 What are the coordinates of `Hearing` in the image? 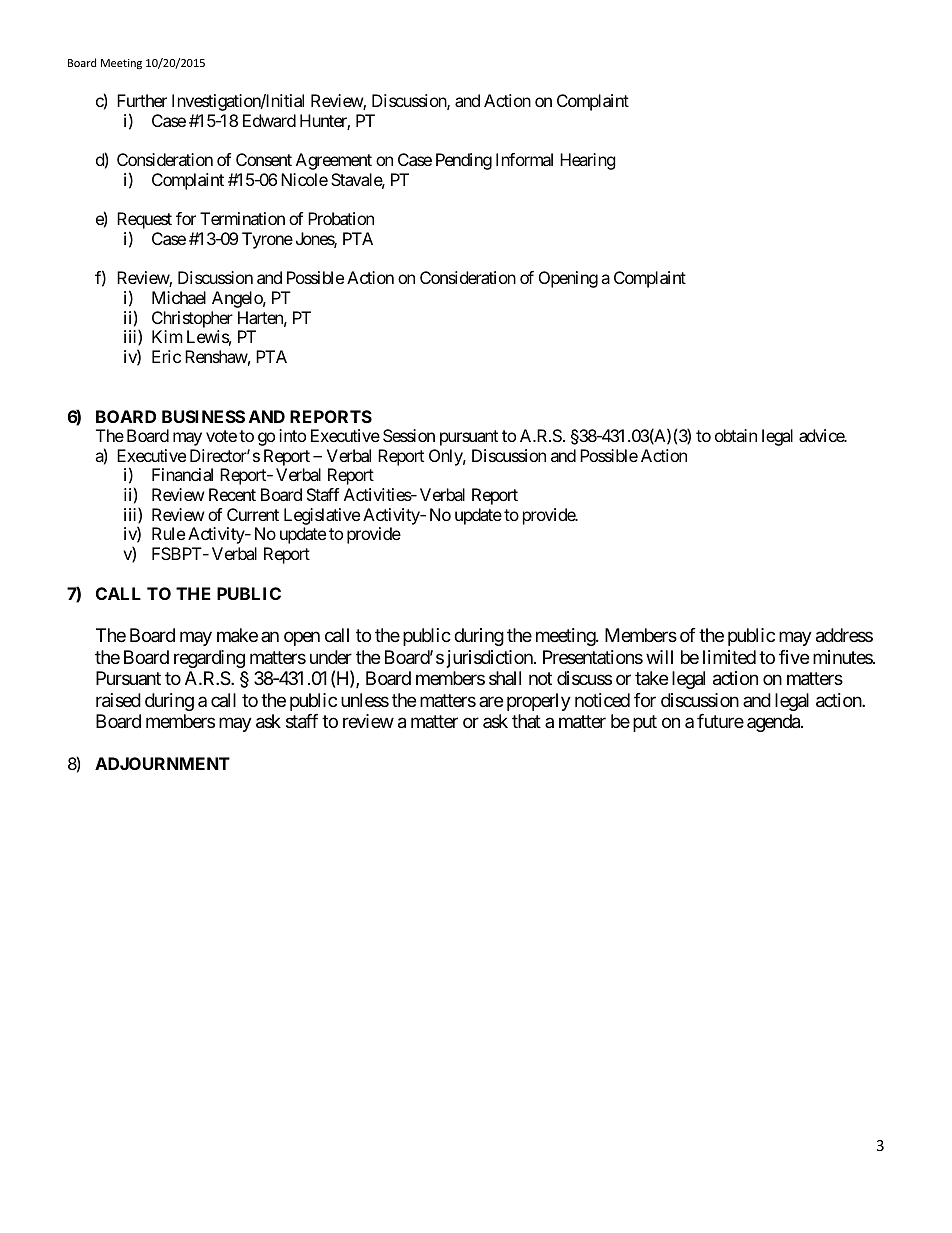 It's located at (588, 161).
